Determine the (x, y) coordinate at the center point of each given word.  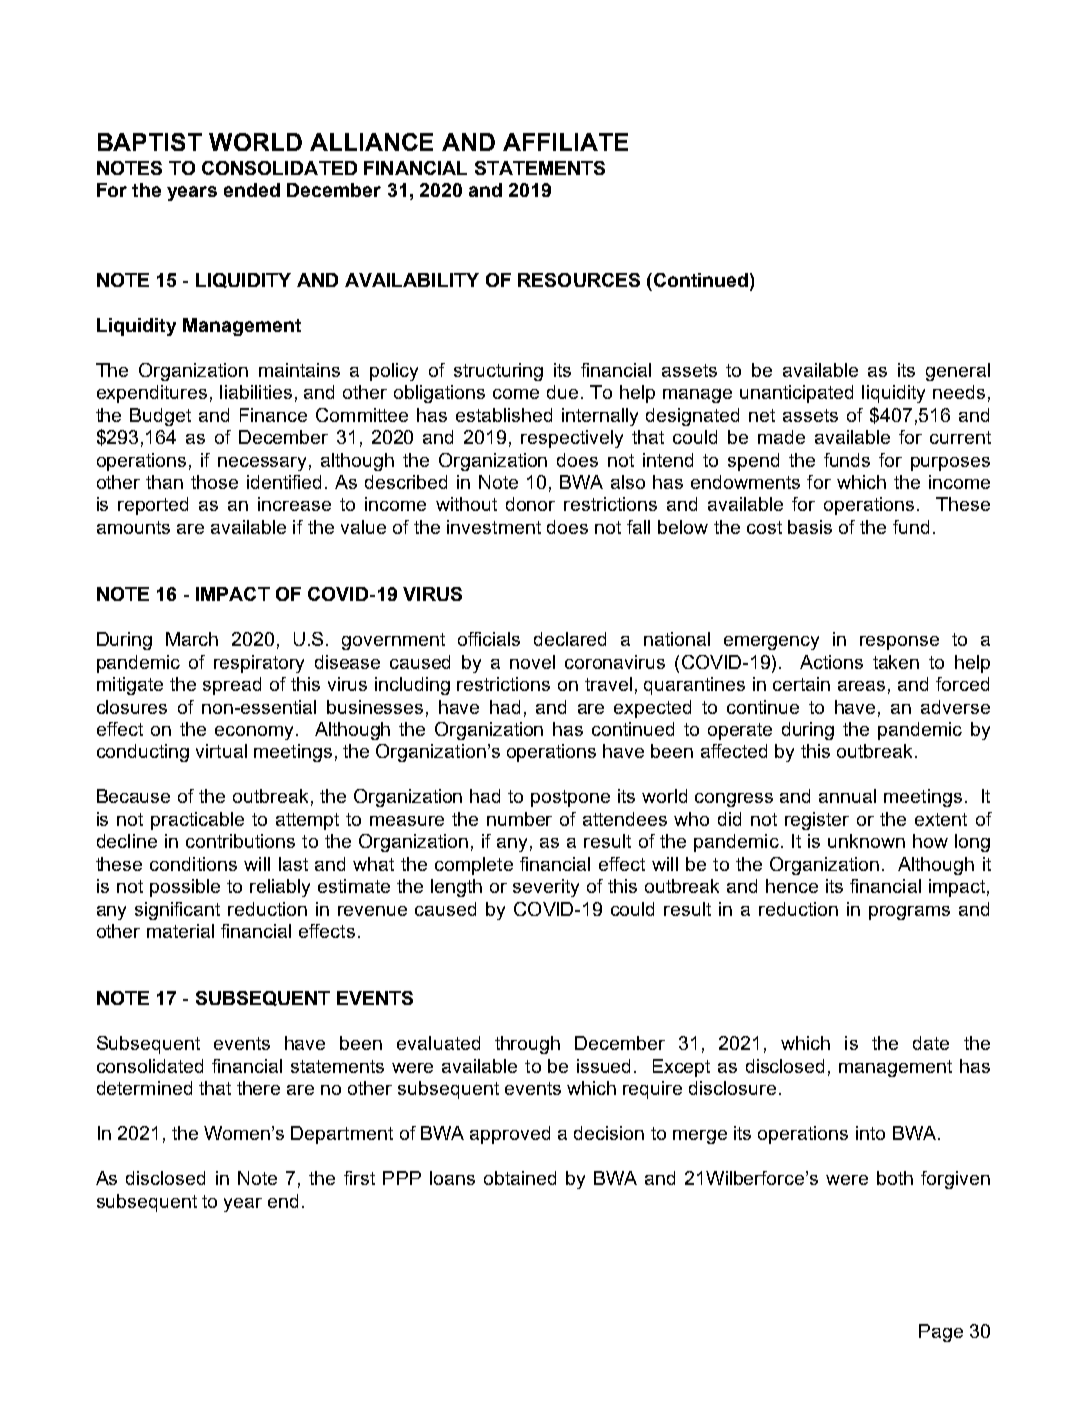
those (214, 482)
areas (861, 686)
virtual (221, 751)
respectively (572, 439)
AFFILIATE (565, 142)
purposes (950, 464)
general (958, 372)
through (527, 1045)
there (258, 1088)
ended (252, 190)
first (359, 1178)
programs (909, 913)
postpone (570, 798)
